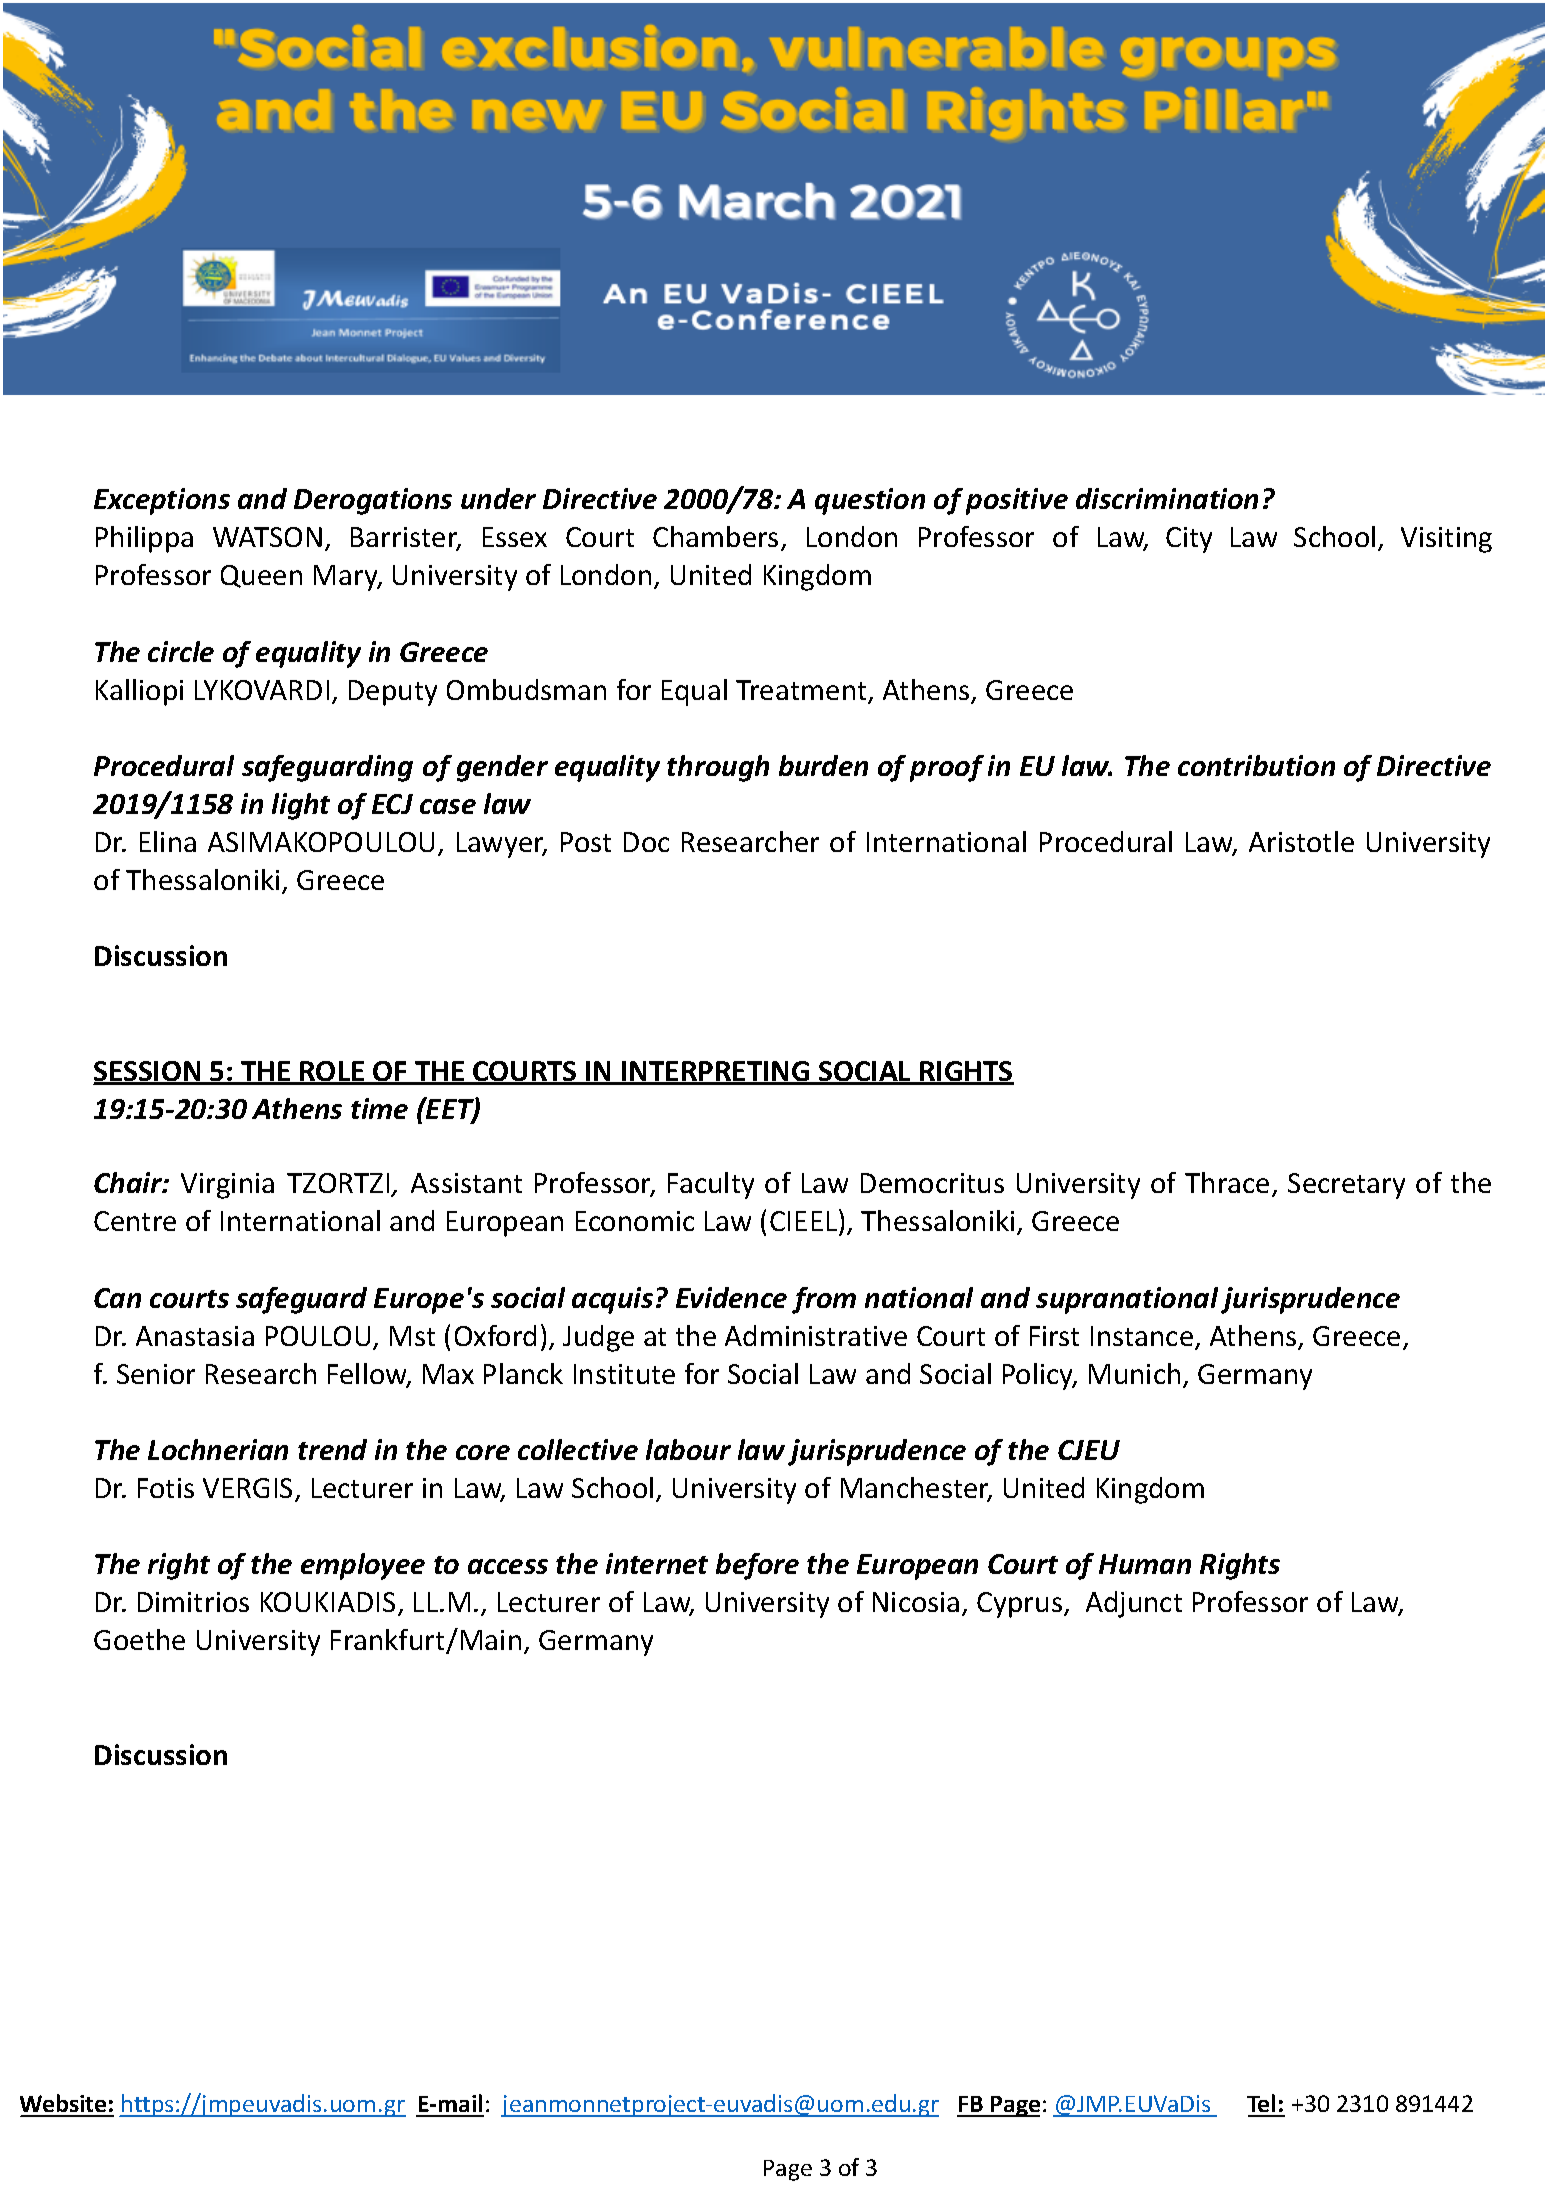 The height and width of the page is (2190, 1550). I want to click on Dimitrios, so click(193, 1602).
